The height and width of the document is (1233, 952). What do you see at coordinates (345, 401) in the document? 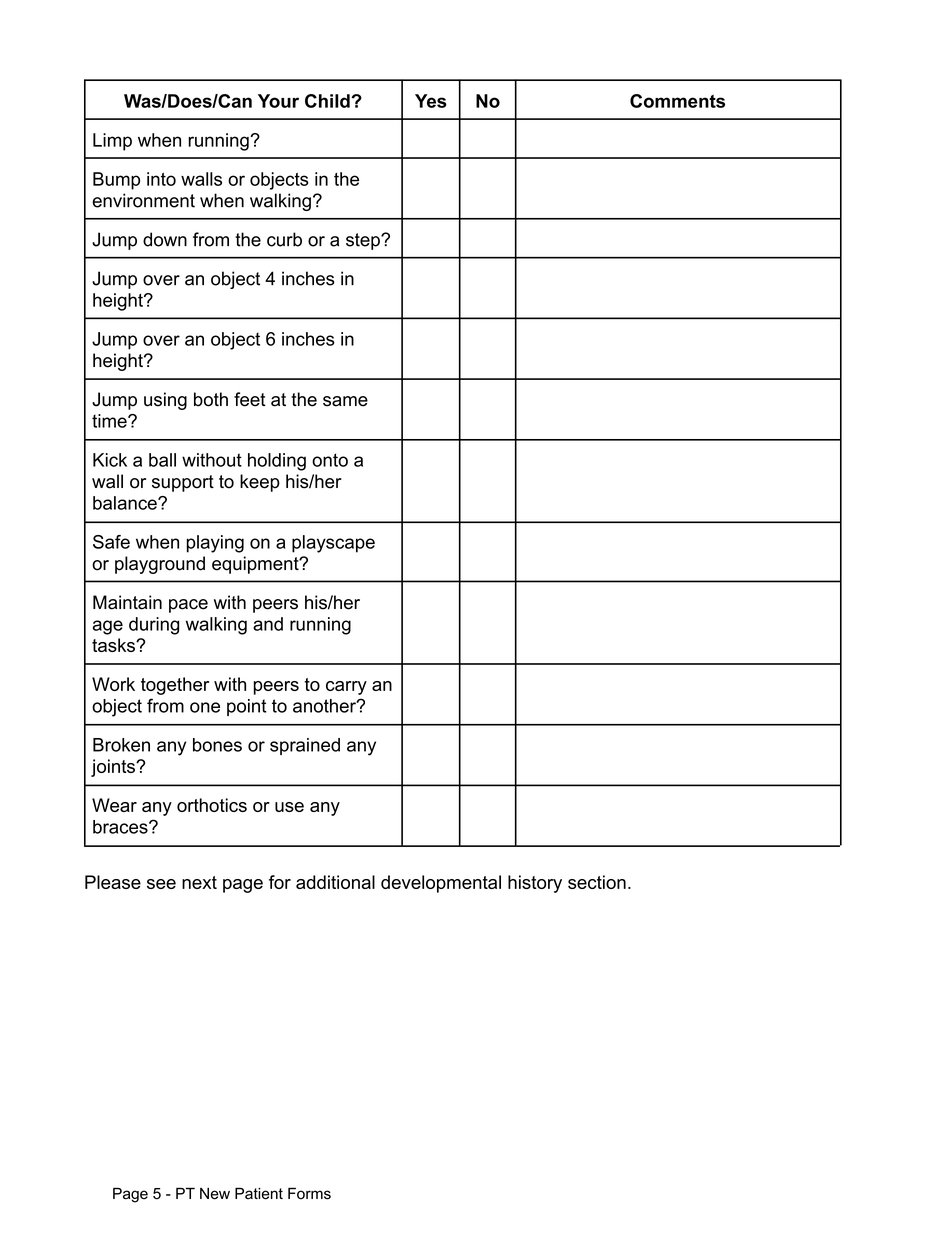
I see `same` at bounding box center [345, 401].
